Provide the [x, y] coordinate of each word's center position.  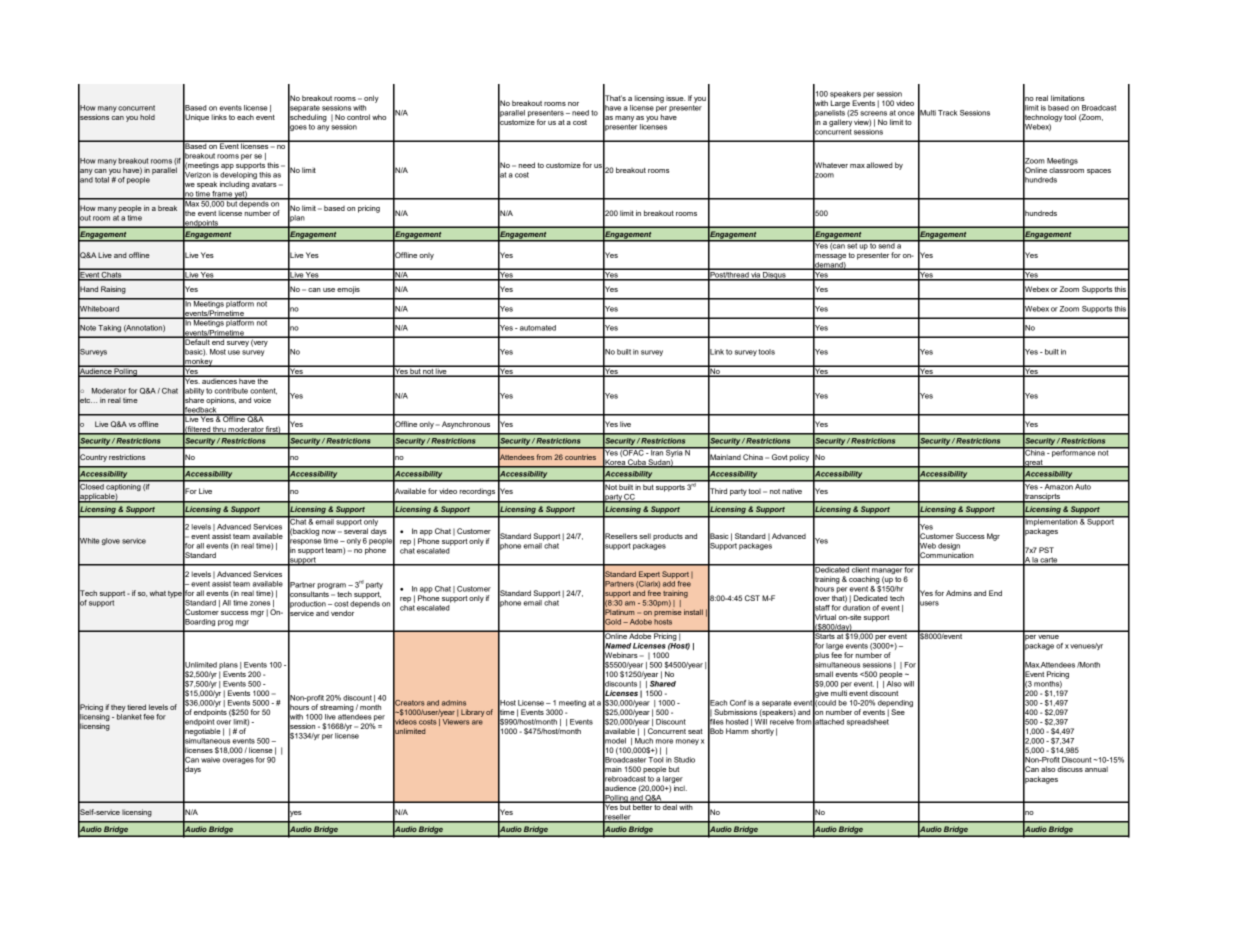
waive [210, 760]
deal [670, 806]
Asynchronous [466, 425]
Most [218, 352]
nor [573, 104]
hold [147, 117]
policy [799, 458]
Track [947, 113]
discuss [1070, 769]
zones [260, 603]
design [949, 546]
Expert [649, 575]
